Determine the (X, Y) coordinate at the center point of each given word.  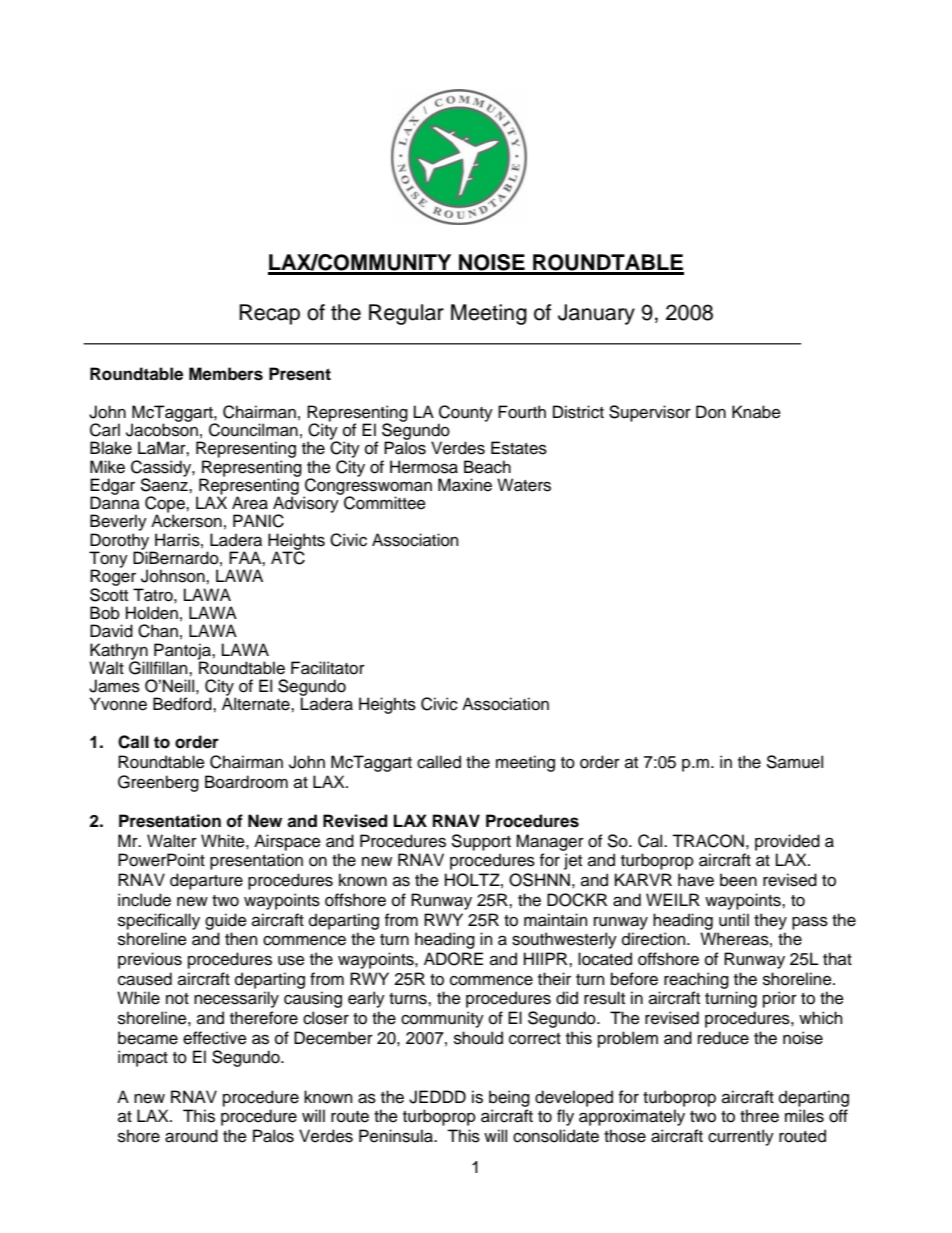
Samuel (794, 762)
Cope (166, 505)
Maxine (465, 485)
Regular (406, 314)
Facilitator (328, 668)
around (191, 1136)
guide (226, 921)
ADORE (453, 959)
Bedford (183, 704)
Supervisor (650, 413)
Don (711, 412)
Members (226, 374)
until (734, 920)
